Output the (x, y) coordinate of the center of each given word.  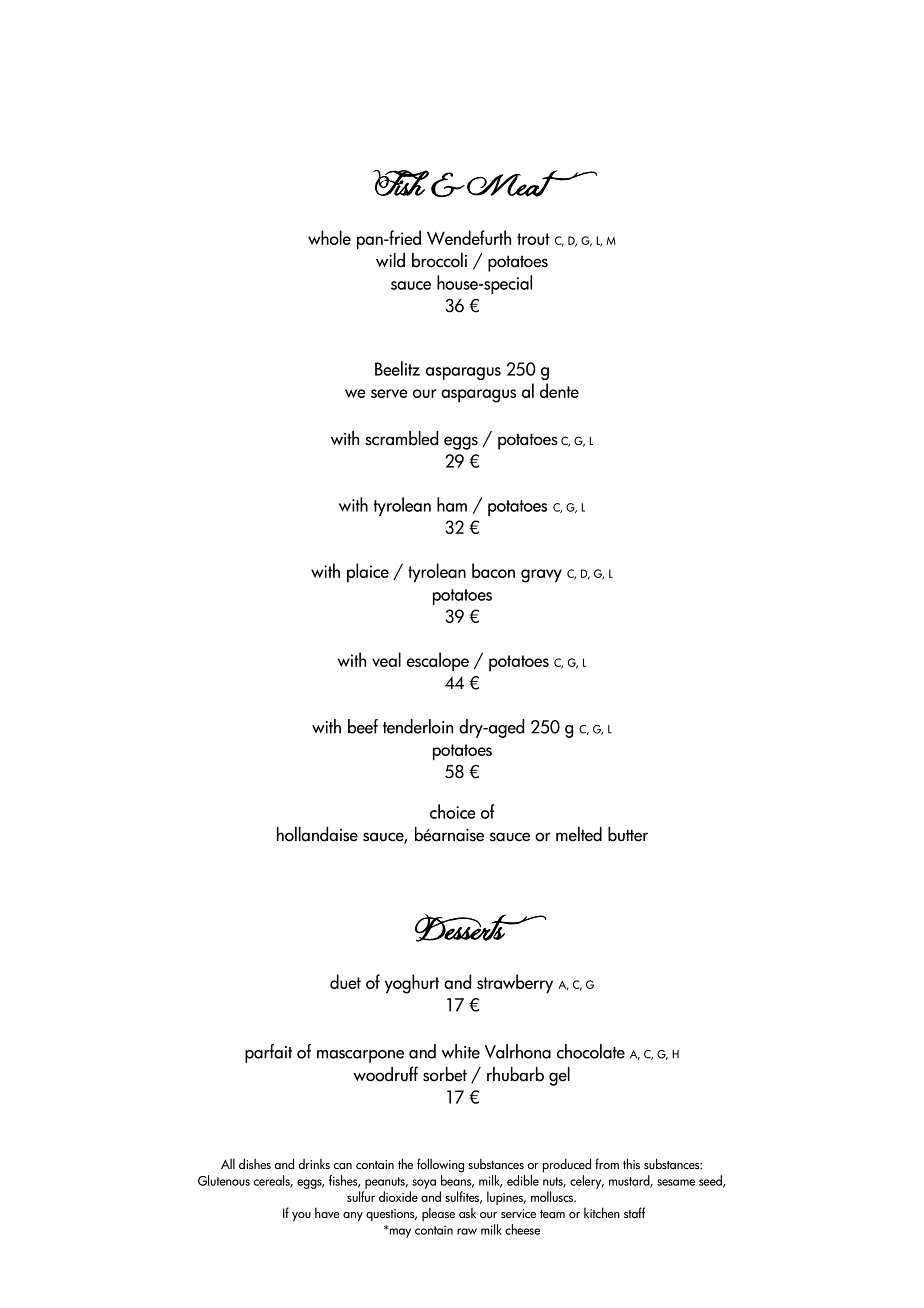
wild (390, 260)
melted (579, 834)
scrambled (401, 438)
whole (329, 237)
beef (363, 726)
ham (452, 504)
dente (559, 390)
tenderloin (418, 726)
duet (345, 981)
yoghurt (412, 984)
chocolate (591, 1051)
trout (533, 239)
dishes (255, 1163)
